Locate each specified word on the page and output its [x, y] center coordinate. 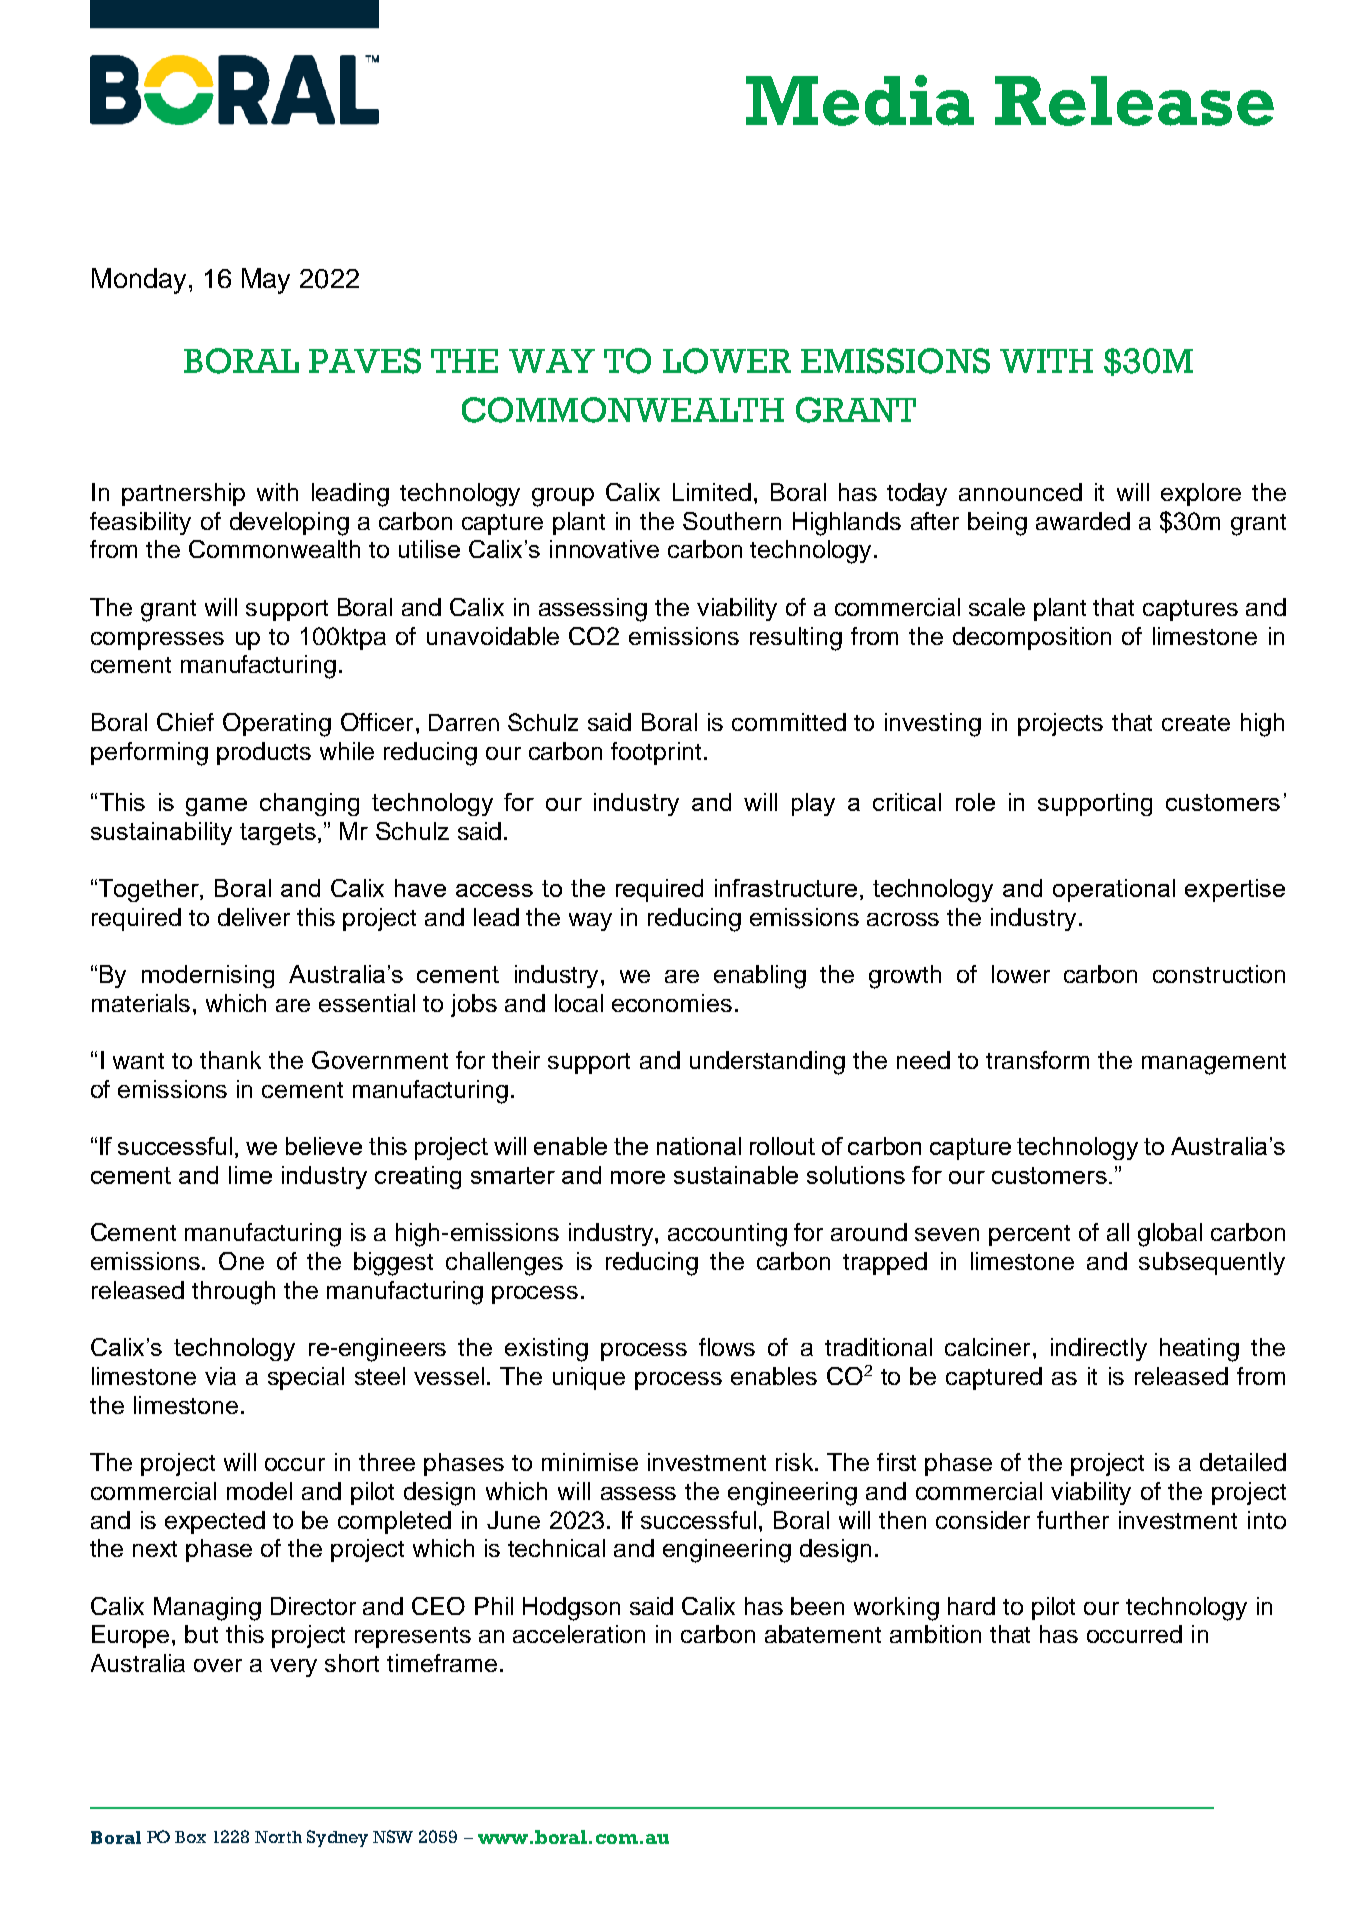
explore [1201, 494]
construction [1219, 974]
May [266, 281]
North [278, 1837]
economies [672, 1003]
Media [860, 100]
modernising [208, 976]
